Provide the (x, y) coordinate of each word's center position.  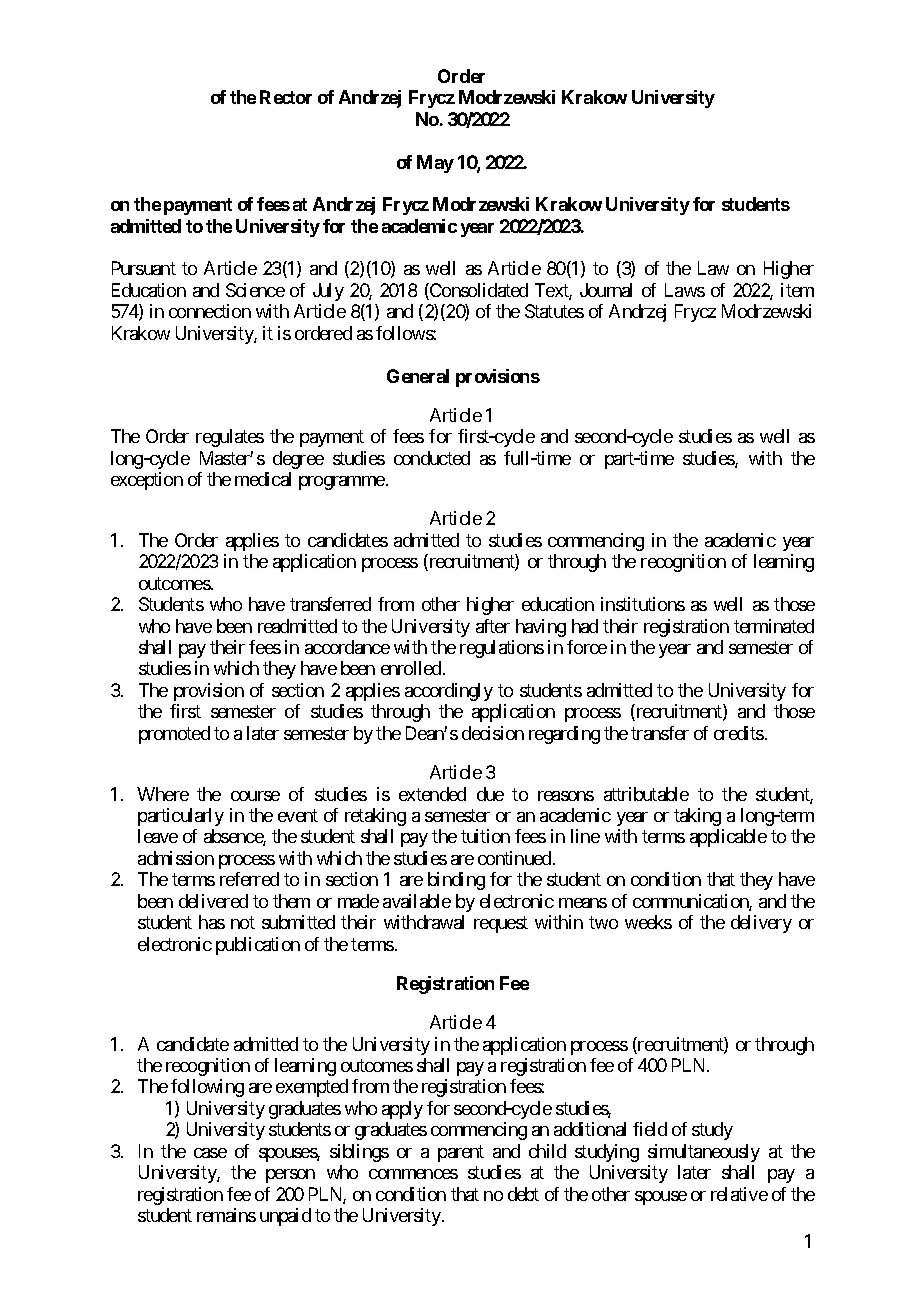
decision (493, 733)
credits (739, 733)
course (255, 796)
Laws (685, 290)
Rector (286, 97)
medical (263, 479)
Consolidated (478, 291)
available (417, 901)
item (797, 290)
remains (226, 1215)
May (435, 164)
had (585, 626)
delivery (761, 924)
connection (210, 311)
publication (258, 946)
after (493, 626)
